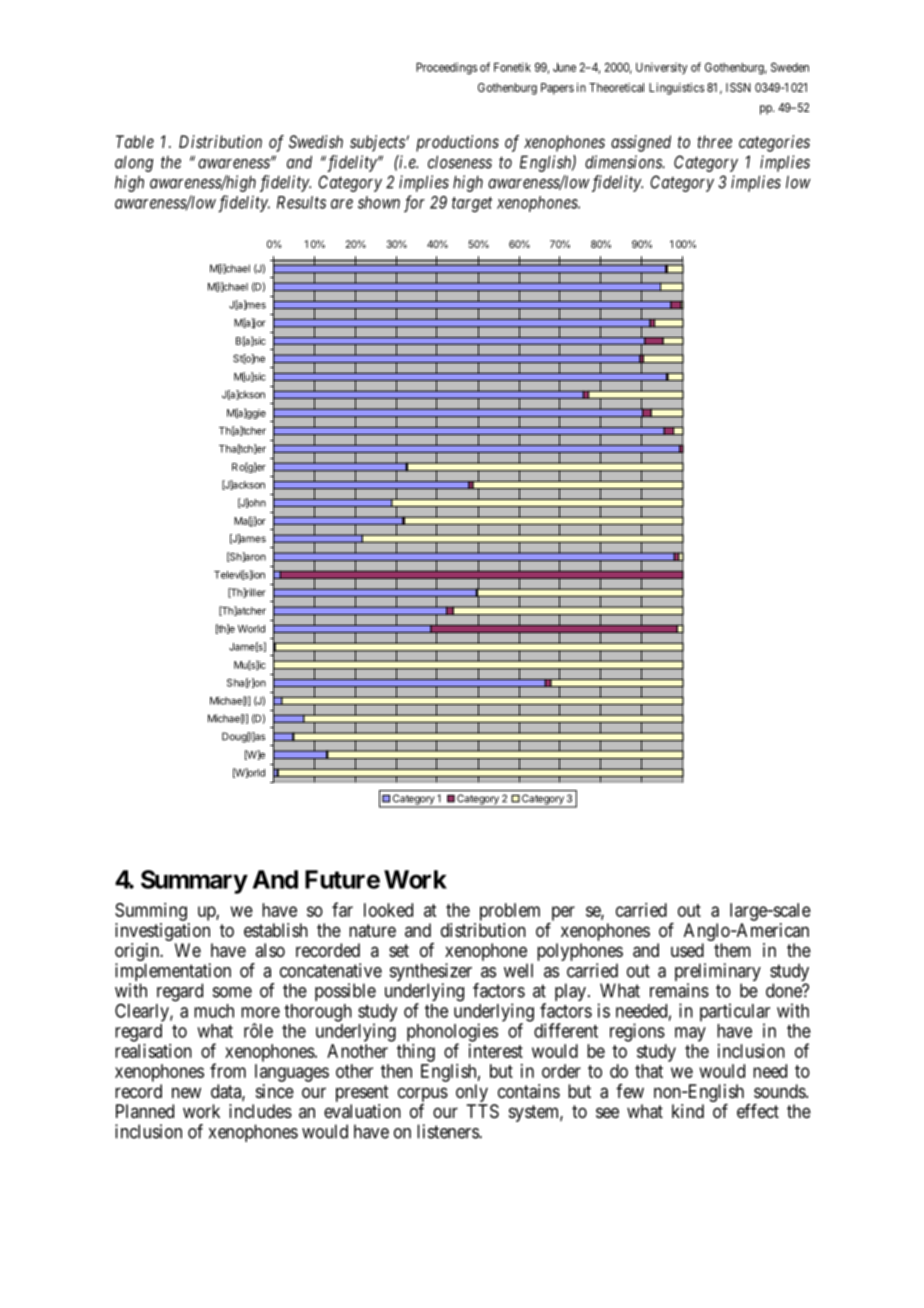  Describe the element at coordinates (687, 950) in the screenshot. I see `used` at that location.
